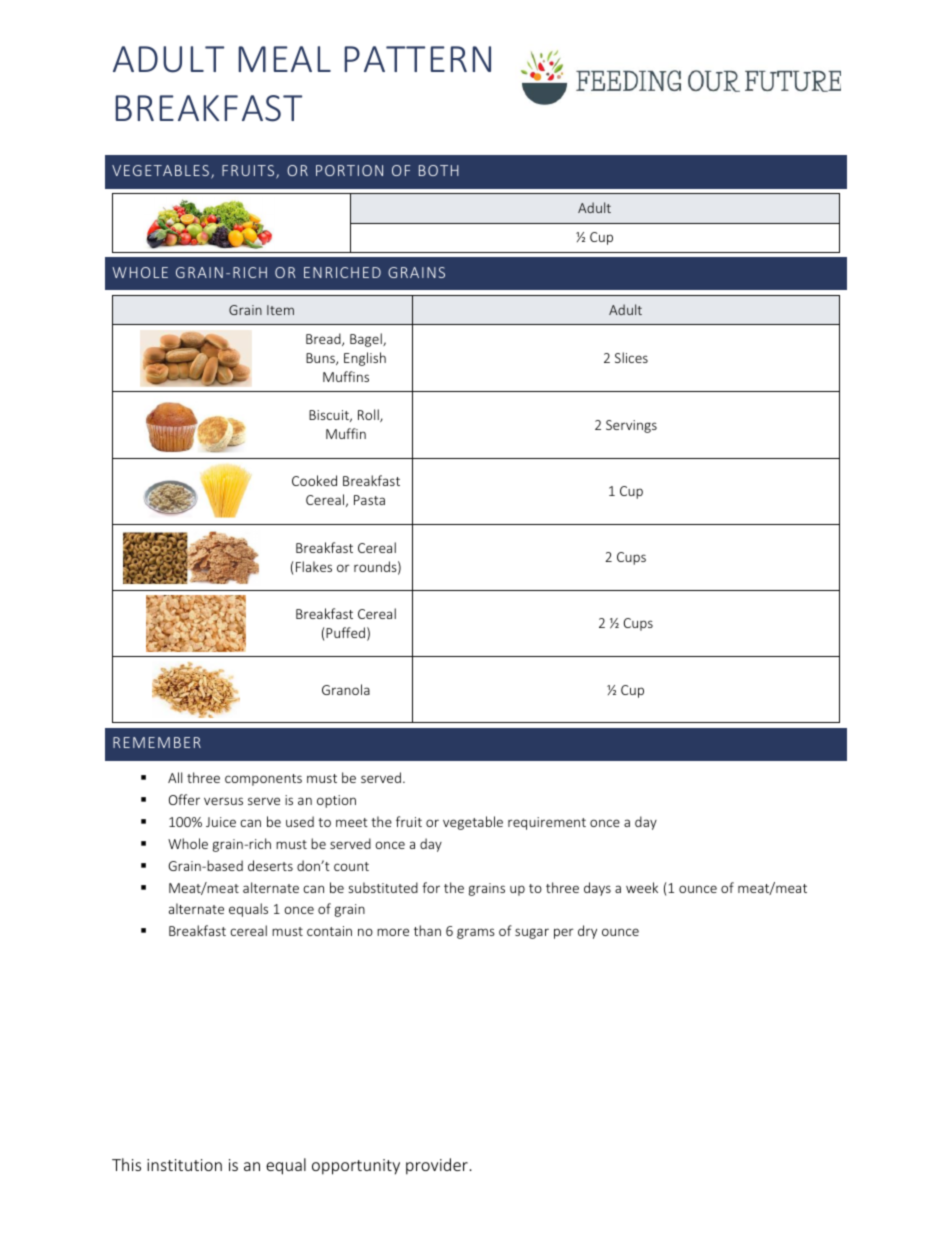  I want to click on PATTERN, so click(417, 59).
